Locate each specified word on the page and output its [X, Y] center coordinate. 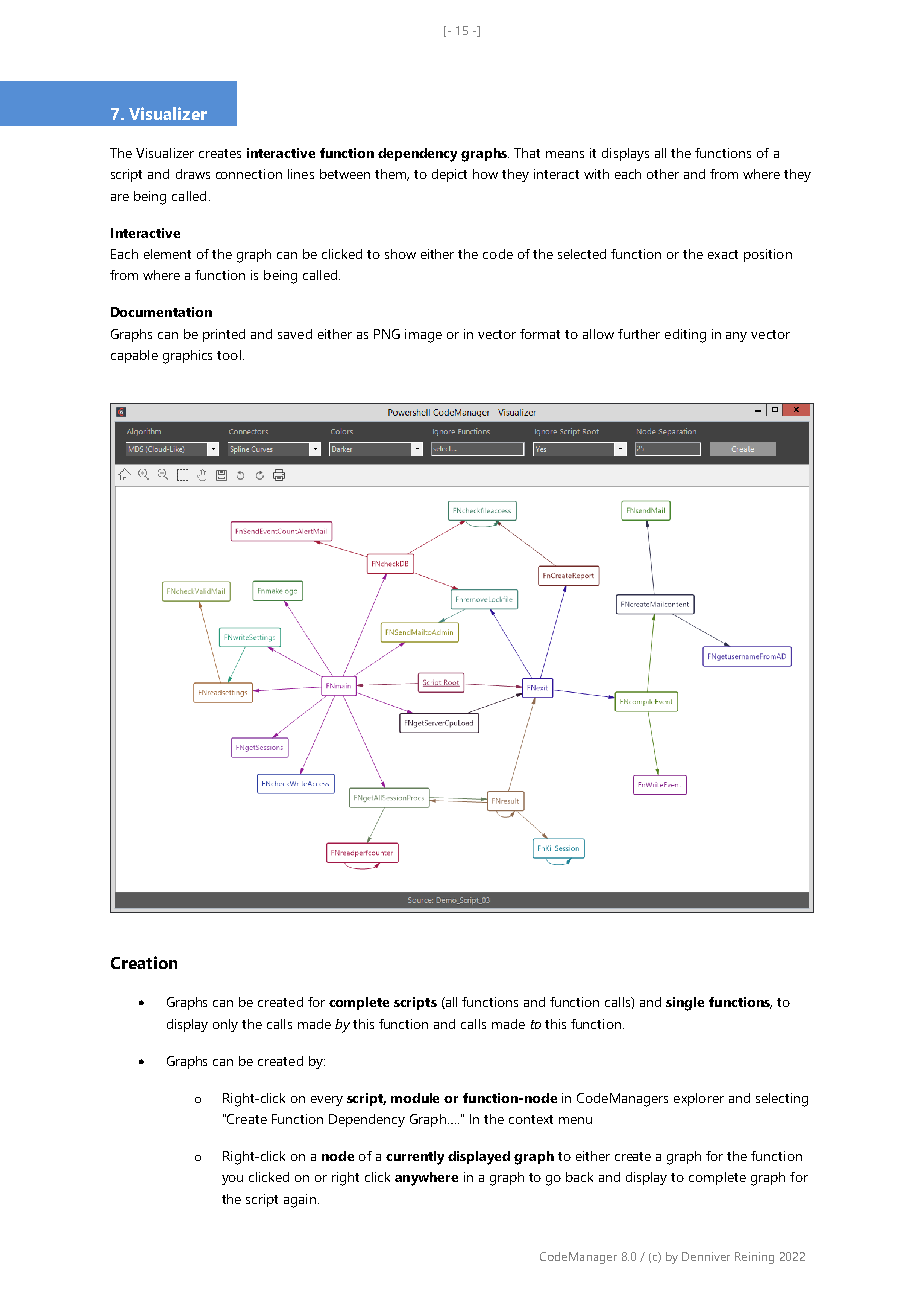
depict [449, 175]
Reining [754, 1258]
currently [415, 1158]
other [663, 174]
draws [193, 174]
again [300, 1201]
